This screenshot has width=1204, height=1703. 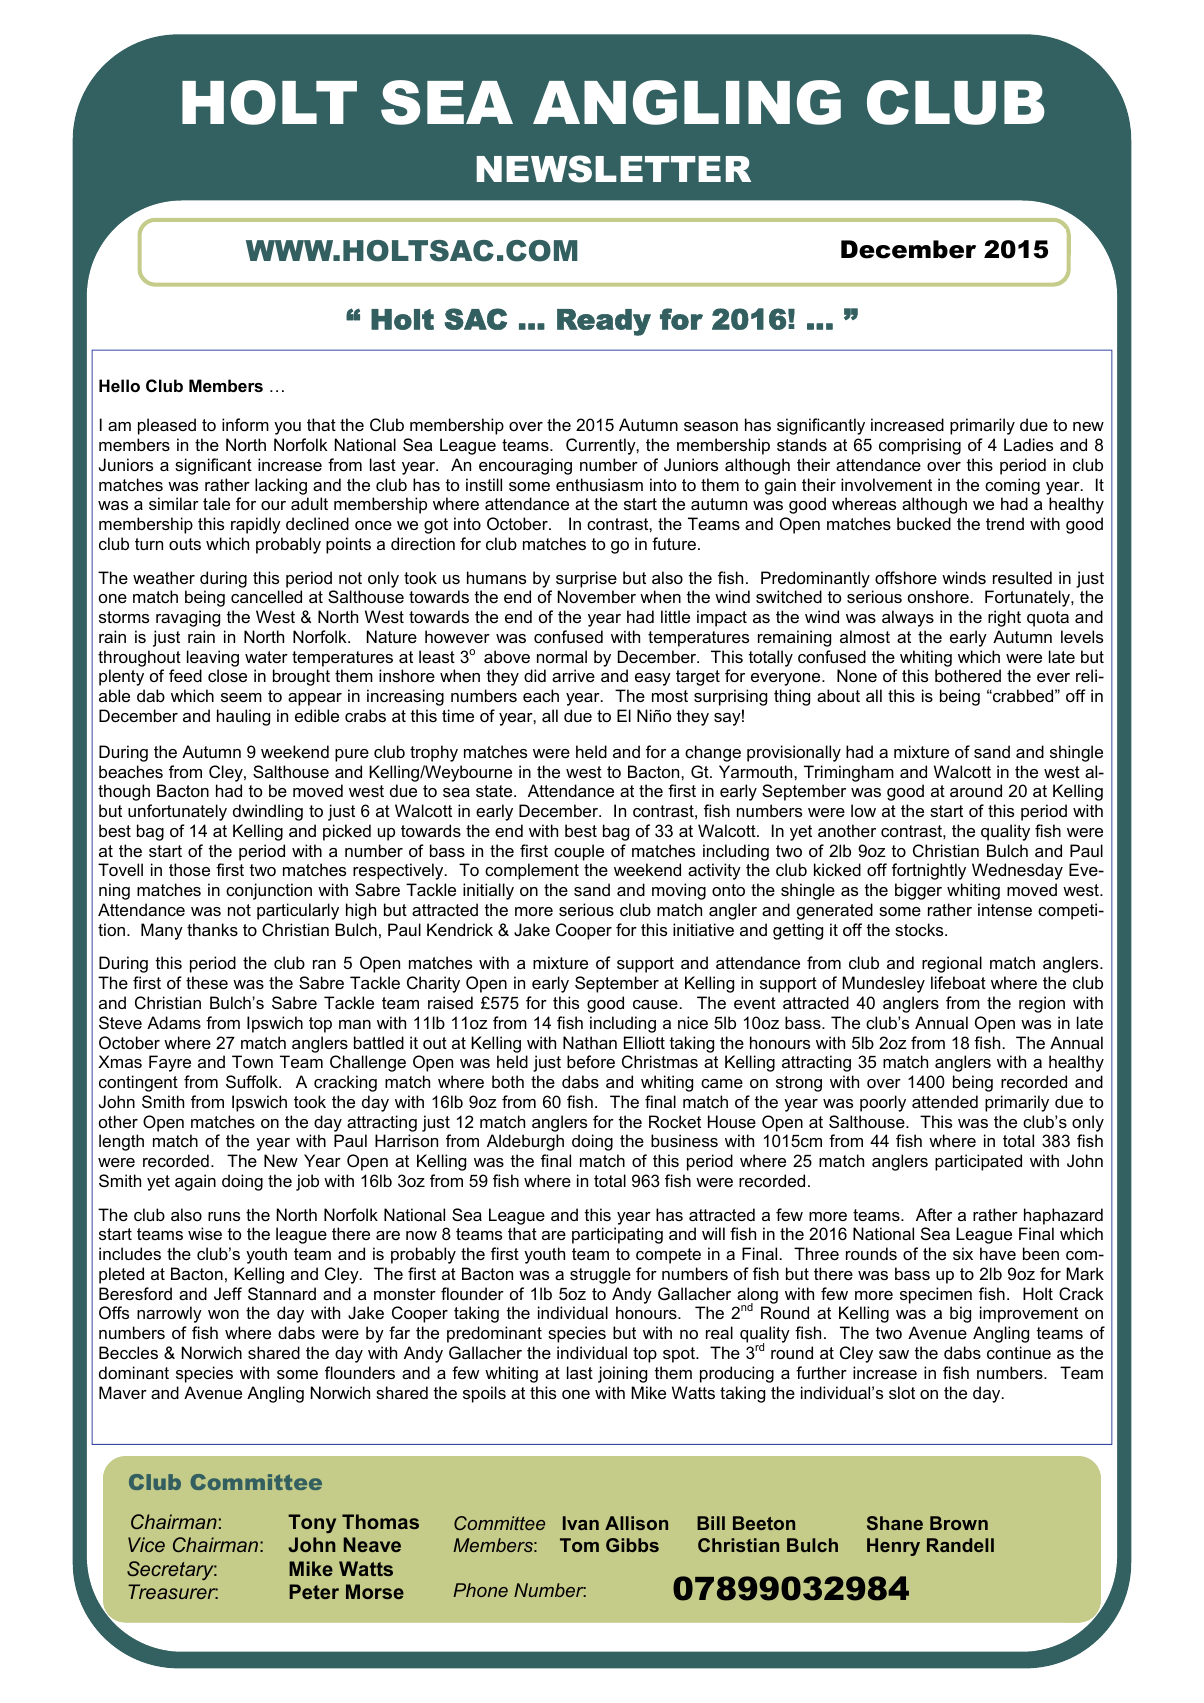 I want to click on Ladies, so click(x=1028, y=444).
